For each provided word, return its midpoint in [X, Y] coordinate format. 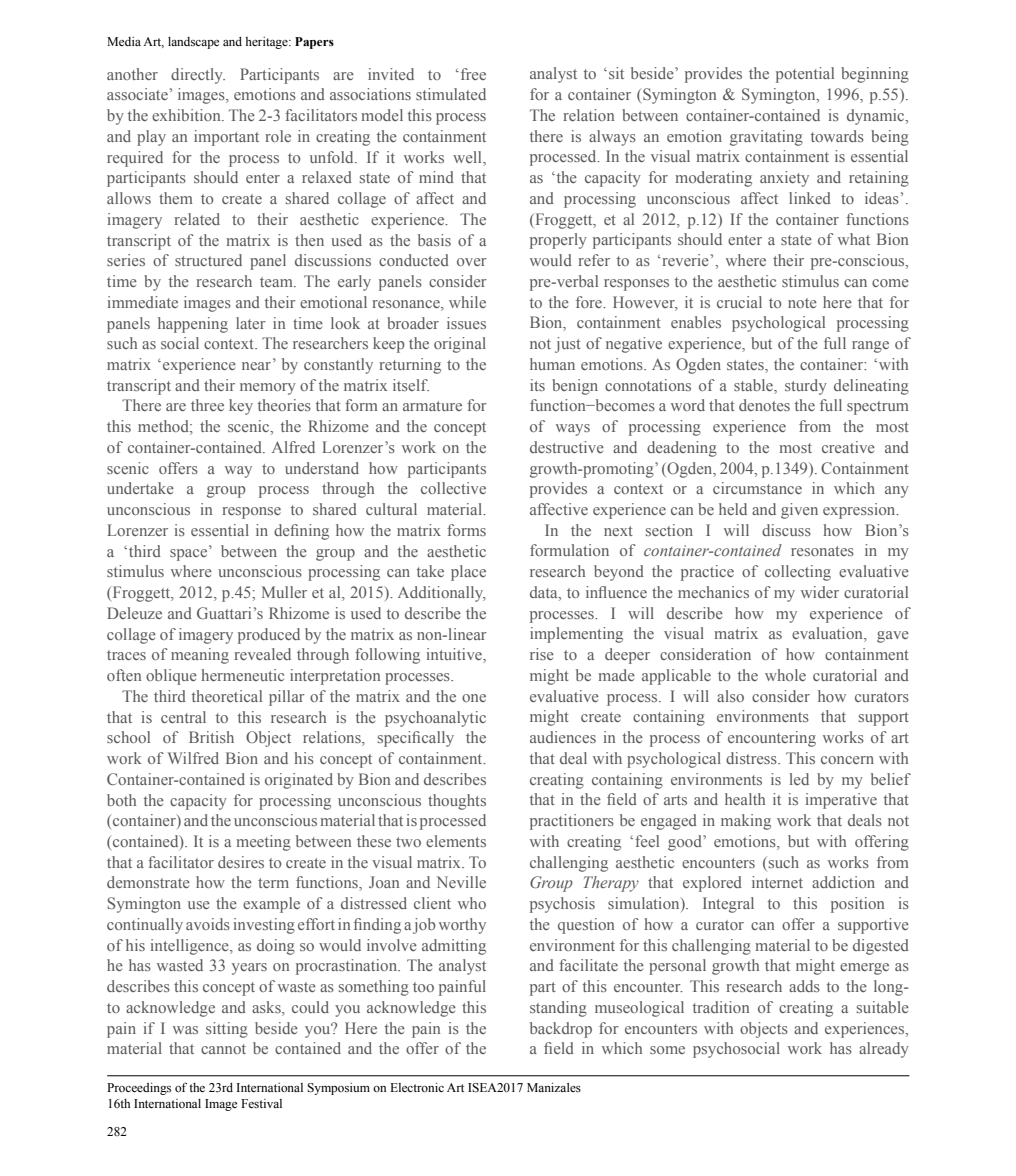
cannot [223, 1049]
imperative [841, 801]
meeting [263, 843]
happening [193, 325]
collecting [798, 573]
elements [456, 841]
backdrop [561, 1030]
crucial [739, 302]
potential [805, 75]
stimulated [451, 94]
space [190, 553]
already [884, 1050]
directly [198, 76]
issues [466, 323]
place [468, 573]
